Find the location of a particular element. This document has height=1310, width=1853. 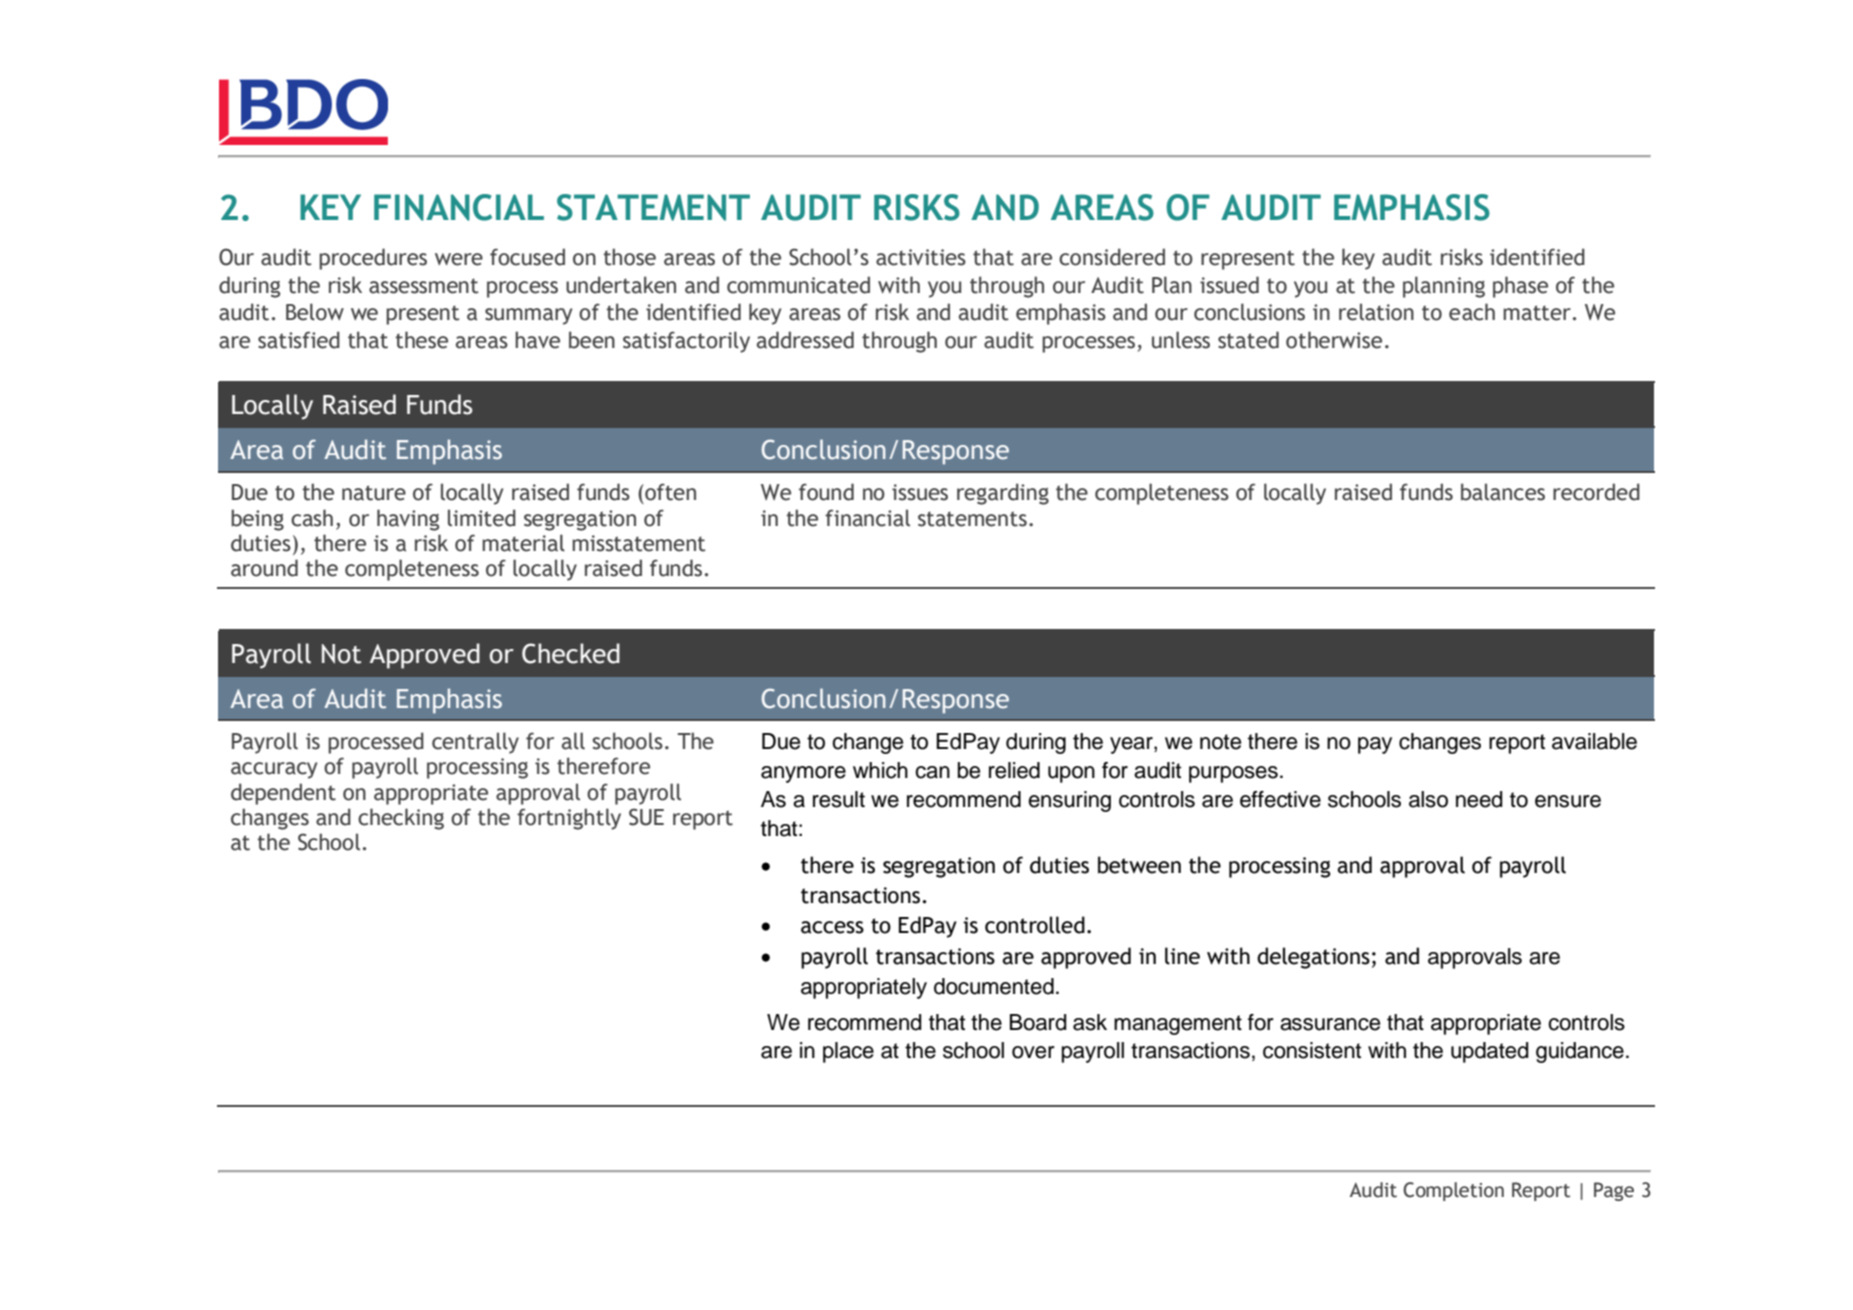

over is located at coordinates (1033, 1052).
